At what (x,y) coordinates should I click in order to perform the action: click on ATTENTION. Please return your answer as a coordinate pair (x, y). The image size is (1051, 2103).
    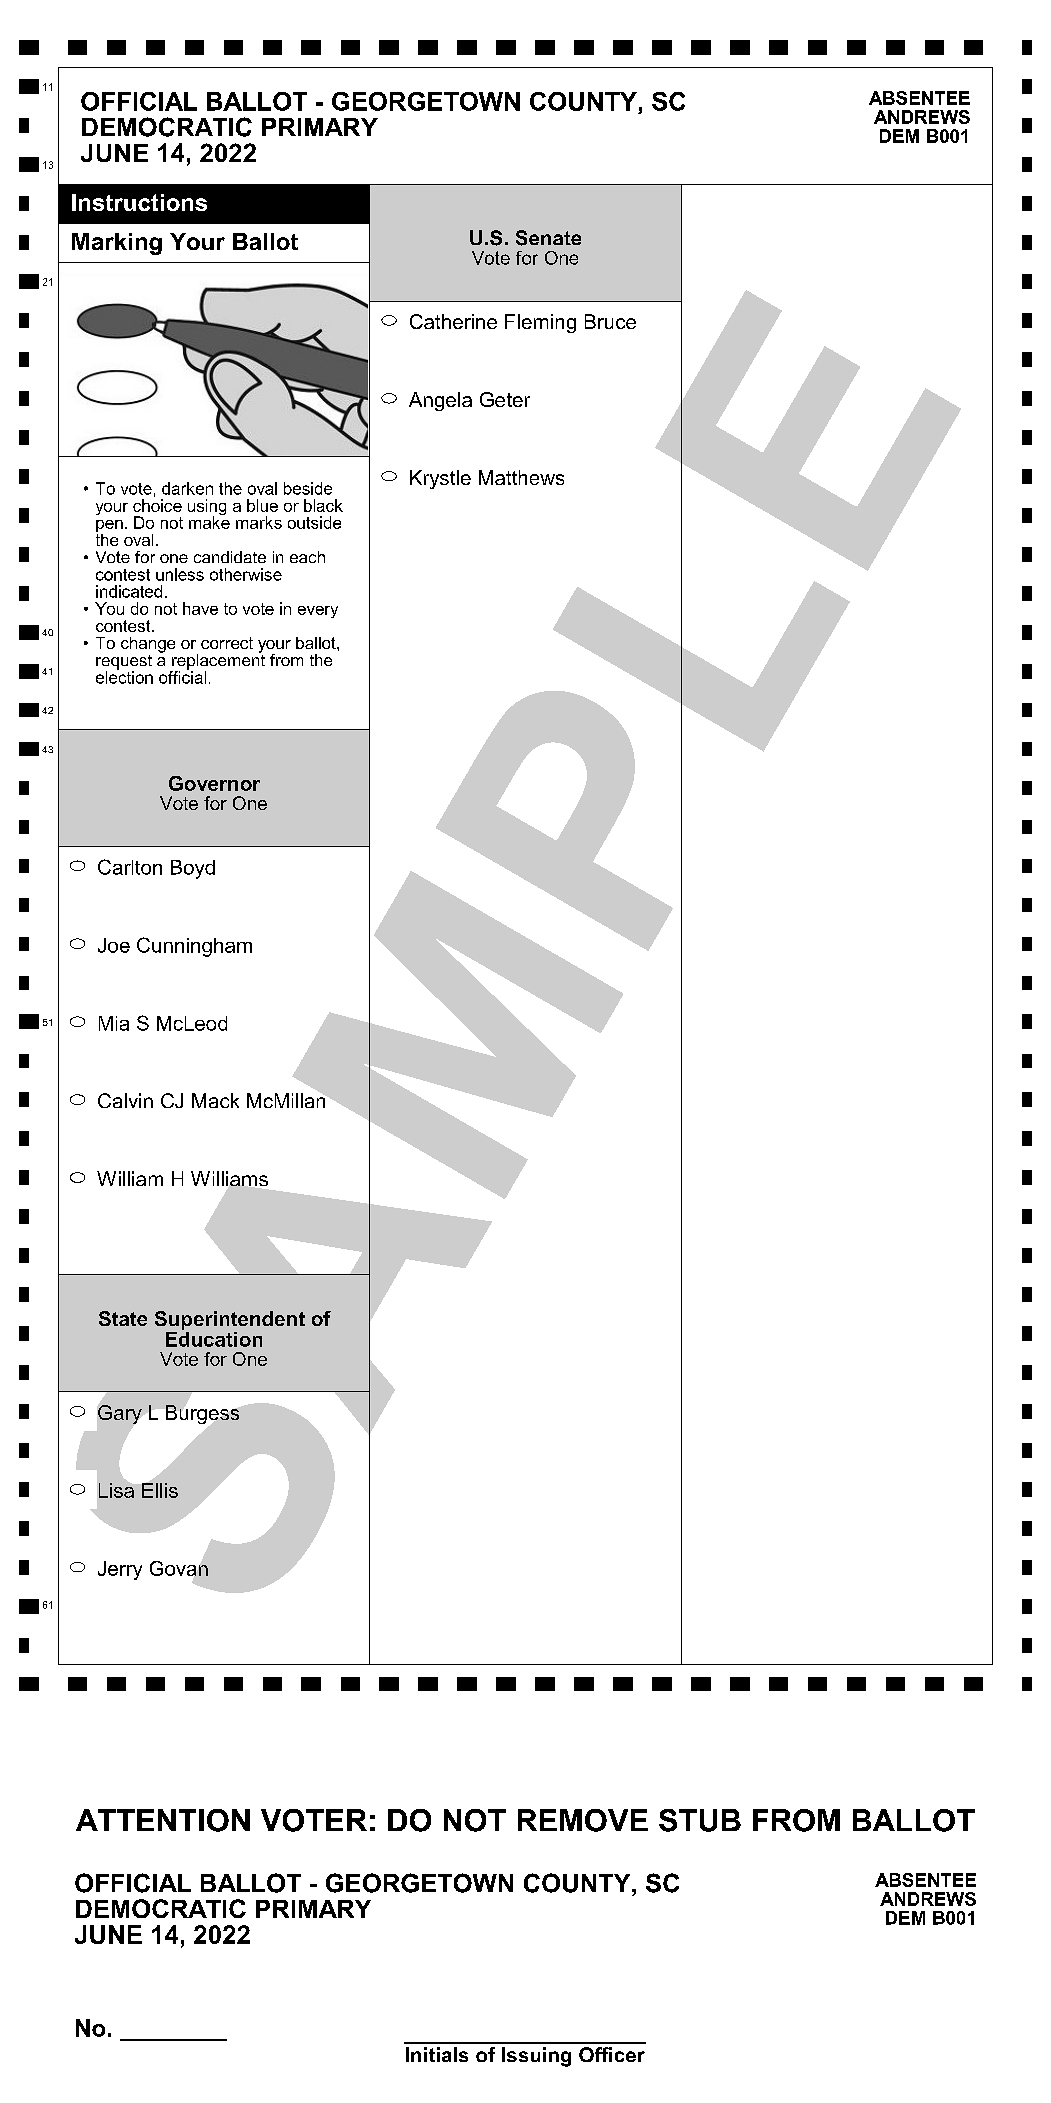
    Looking at the image, I should click on (163, 1820).
